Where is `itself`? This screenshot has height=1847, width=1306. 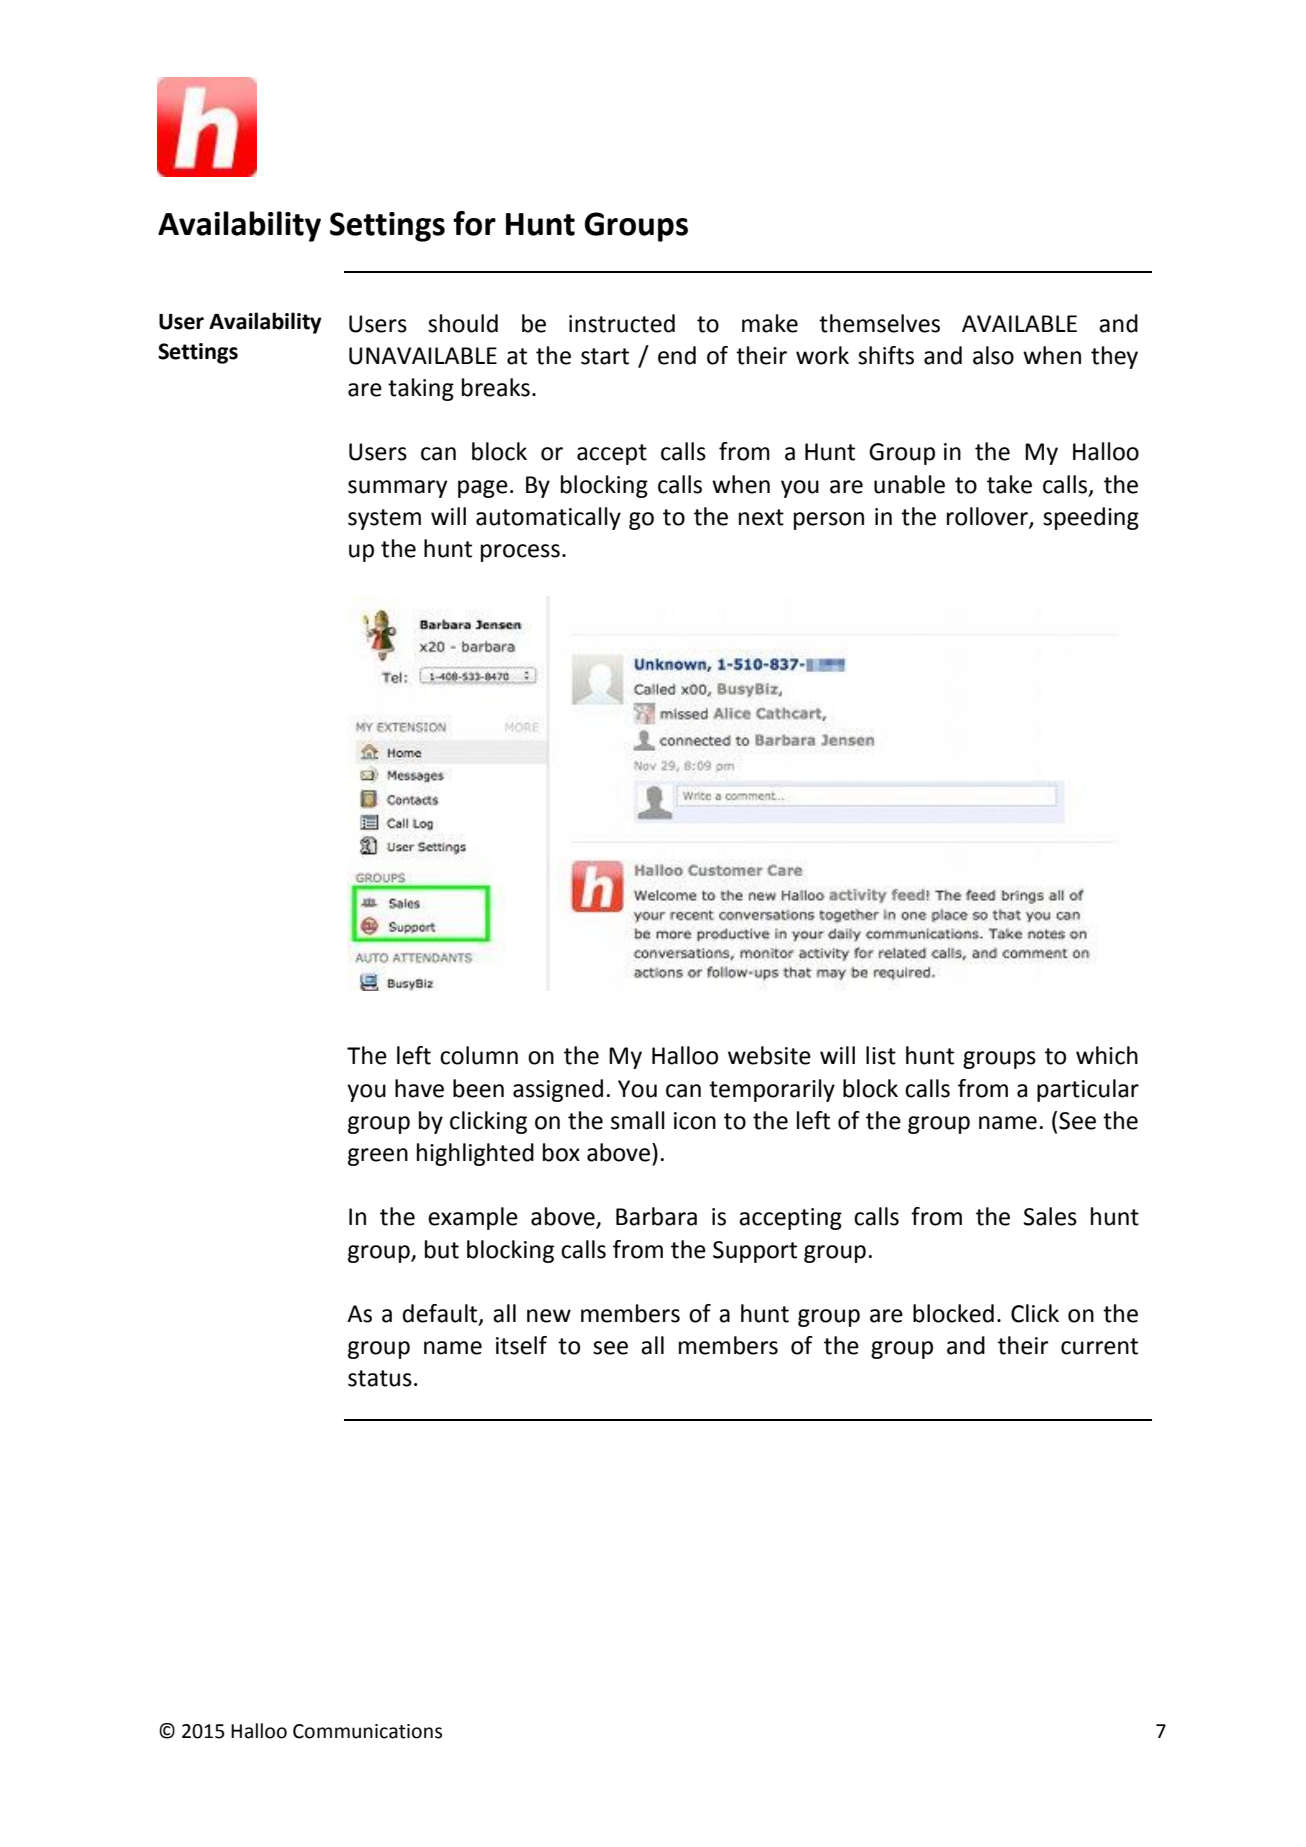 itself is located at coordinates (521, 1345).
